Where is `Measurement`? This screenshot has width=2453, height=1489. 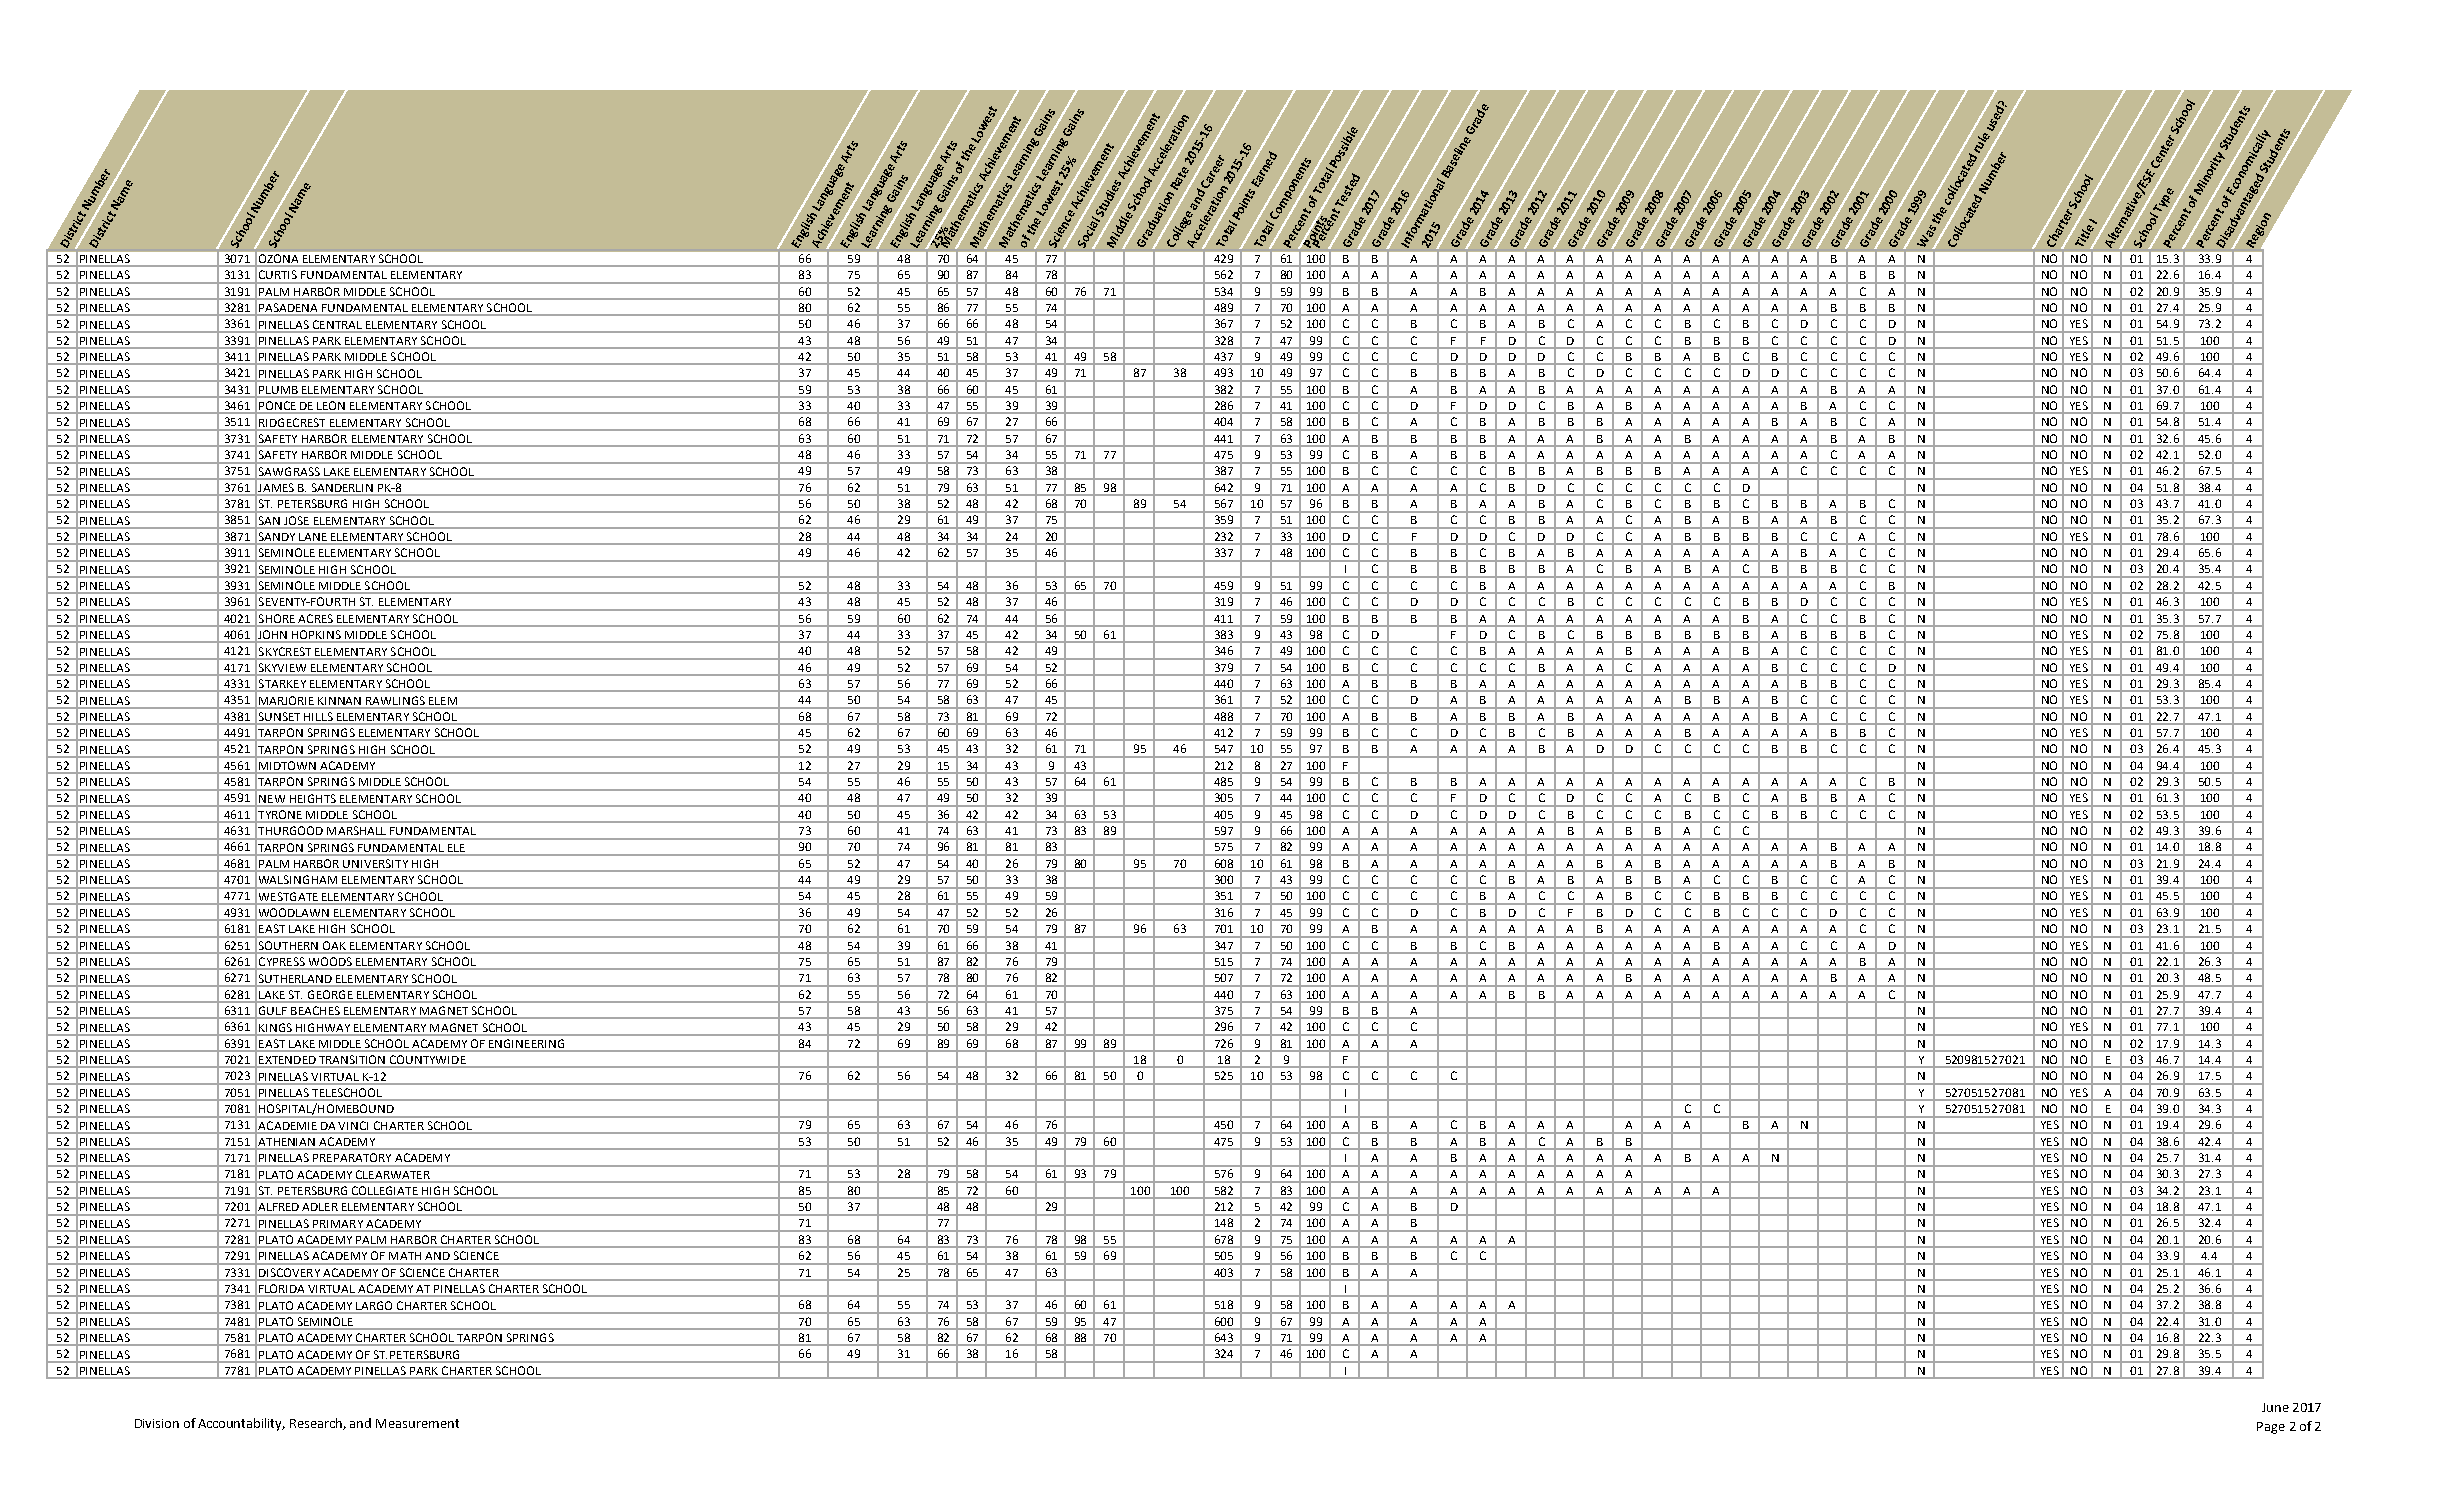 Measurement is located at coordinates (417, 1423).
